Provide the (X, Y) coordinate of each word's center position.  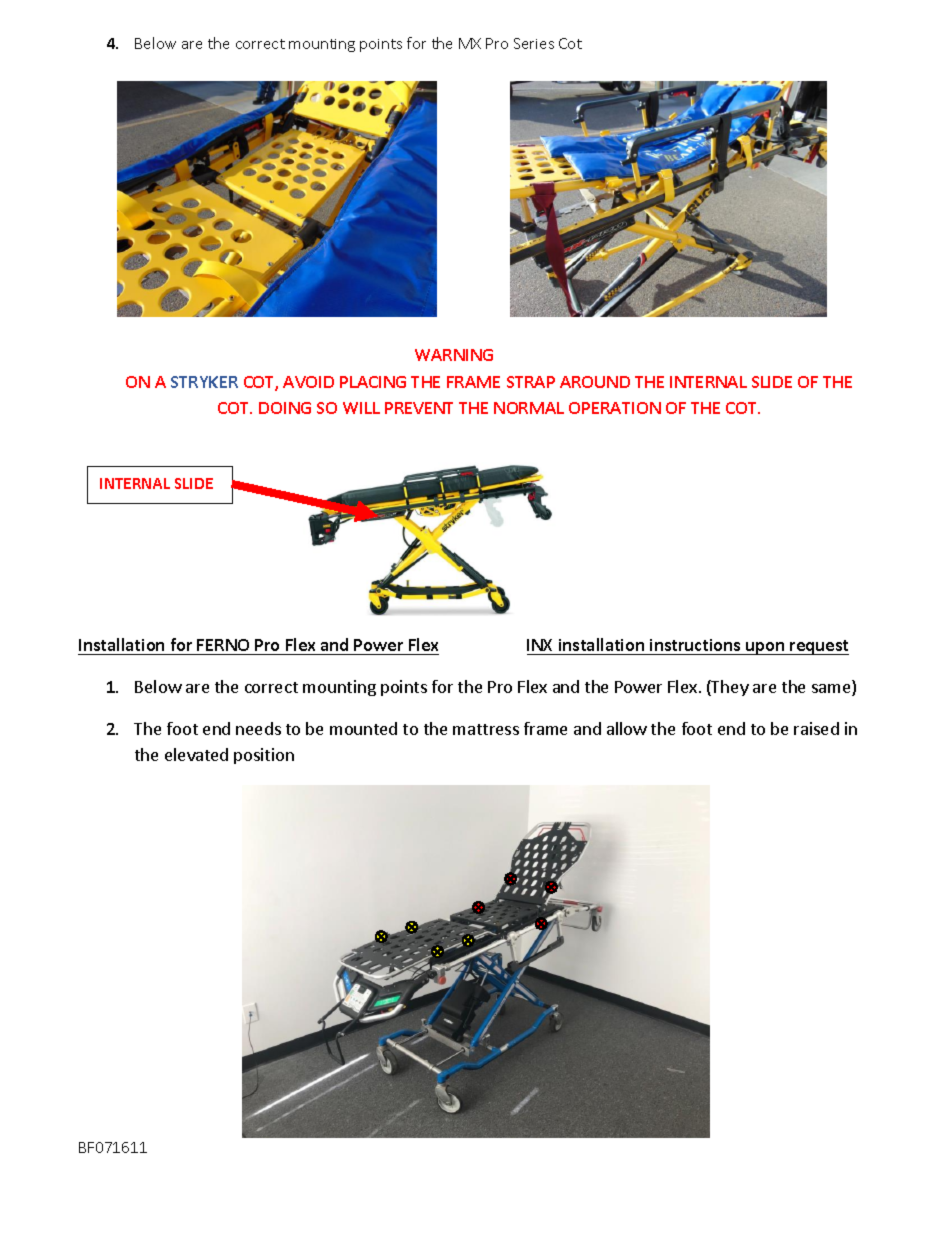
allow (627, 728)
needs (258, 728)
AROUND (595, 382)
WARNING (454, 355)
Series (534, 43)
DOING (285, 408)
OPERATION (615, 408)
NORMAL (529, 408)
